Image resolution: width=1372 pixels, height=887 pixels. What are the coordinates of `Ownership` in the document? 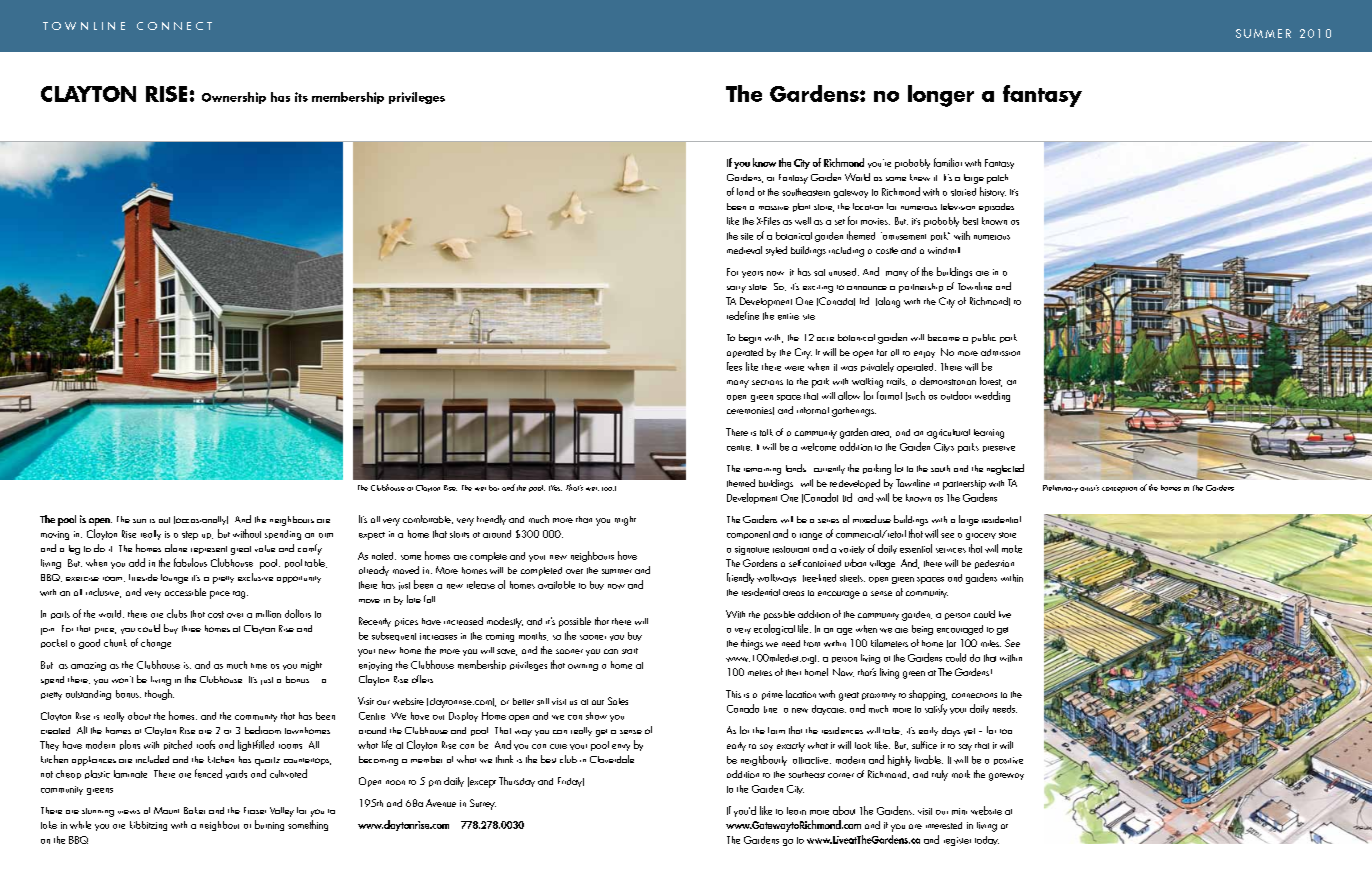 It's located at (234, 98).
